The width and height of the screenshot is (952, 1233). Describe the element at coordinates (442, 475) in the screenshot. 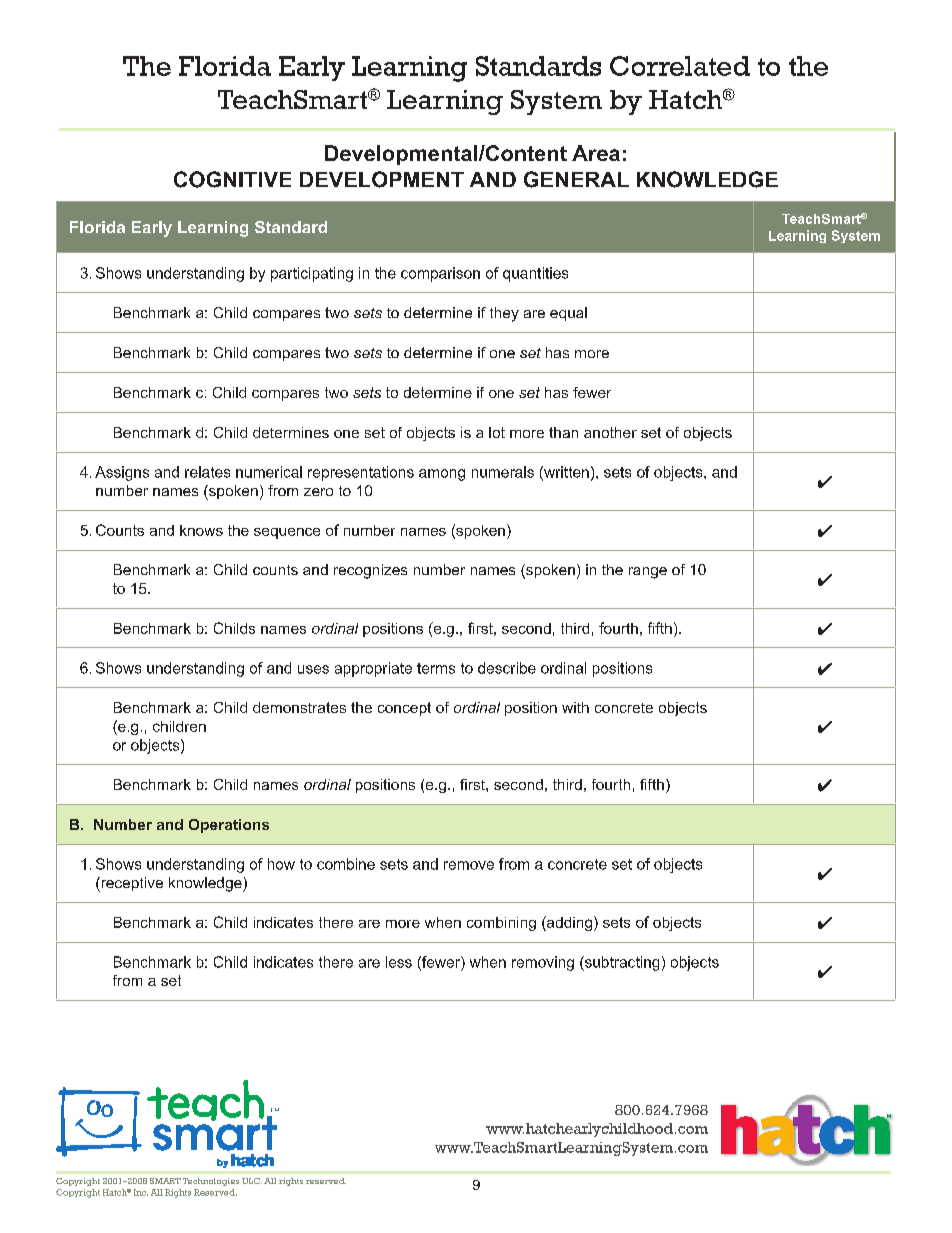

I see `among` at that location.
